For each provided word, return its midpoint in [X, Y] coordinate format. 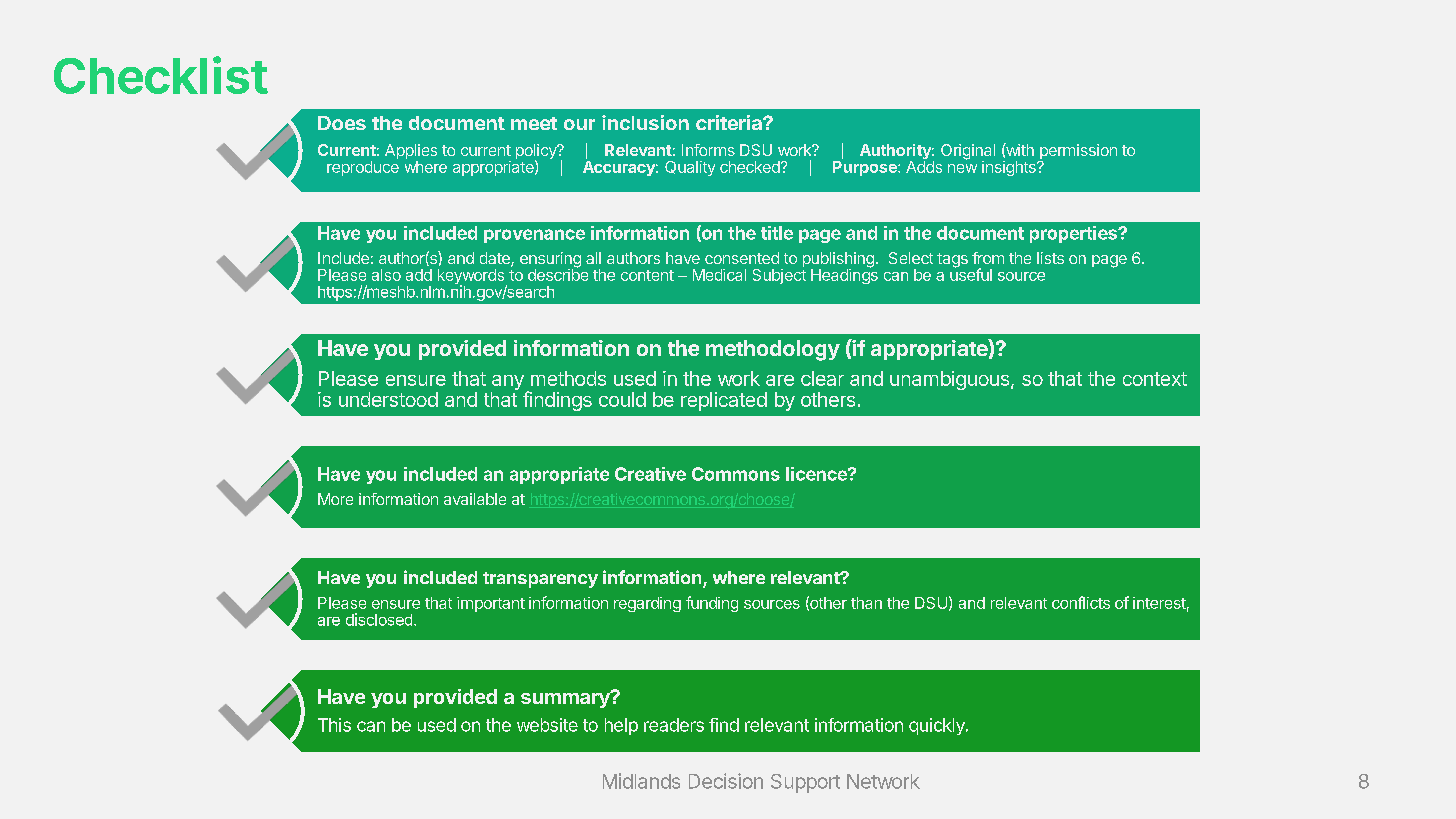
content [647, 275]
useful [971, 273]
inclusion [645, 122]
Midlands [641, 781]
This [334, 725]
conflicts [1081, 602]
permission [1077, 153]
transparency [540, 580]
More [335, 499]
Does [342, 123]
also [386, 275]
